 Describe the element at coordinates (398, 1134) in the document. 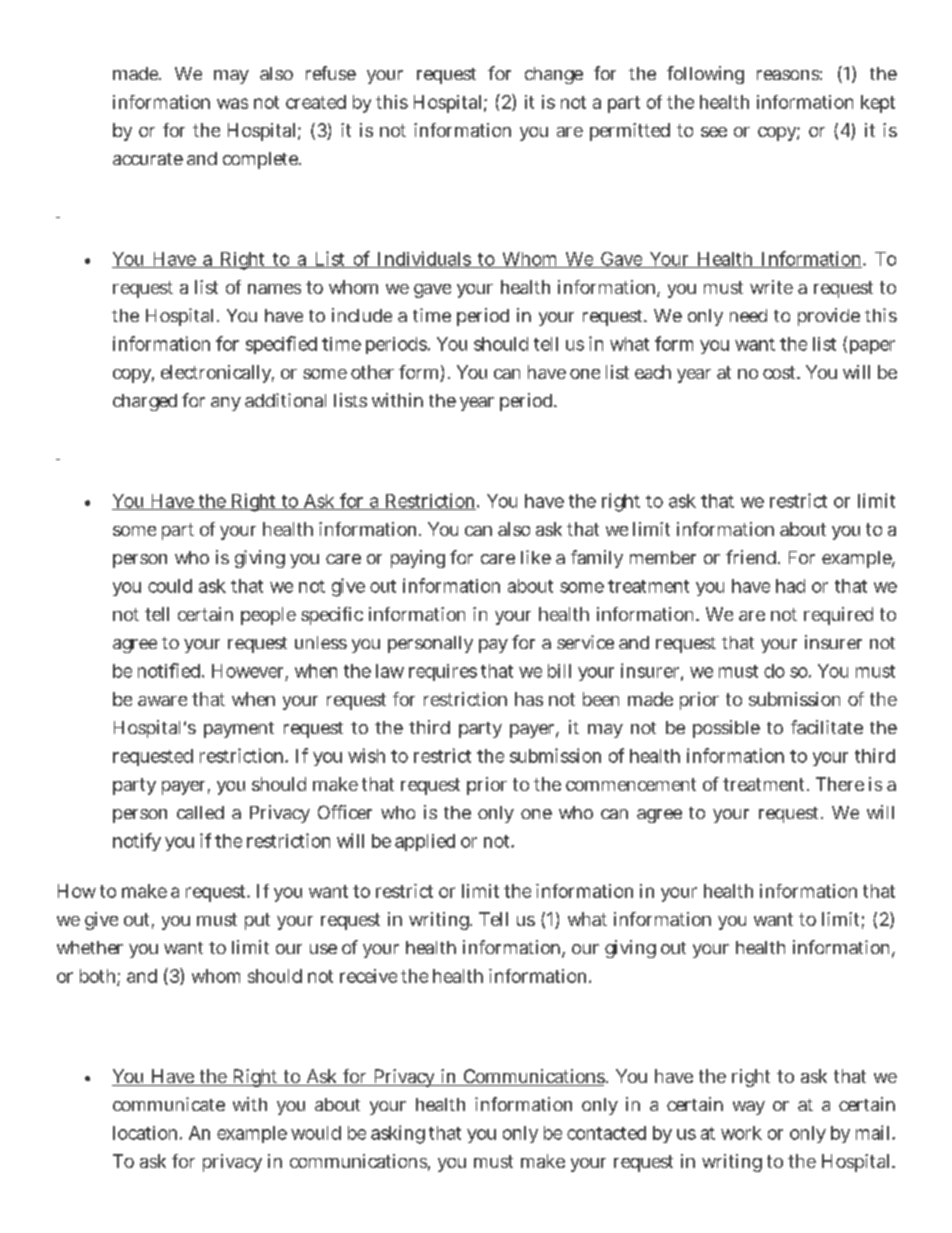

I see `asking` at that location.
